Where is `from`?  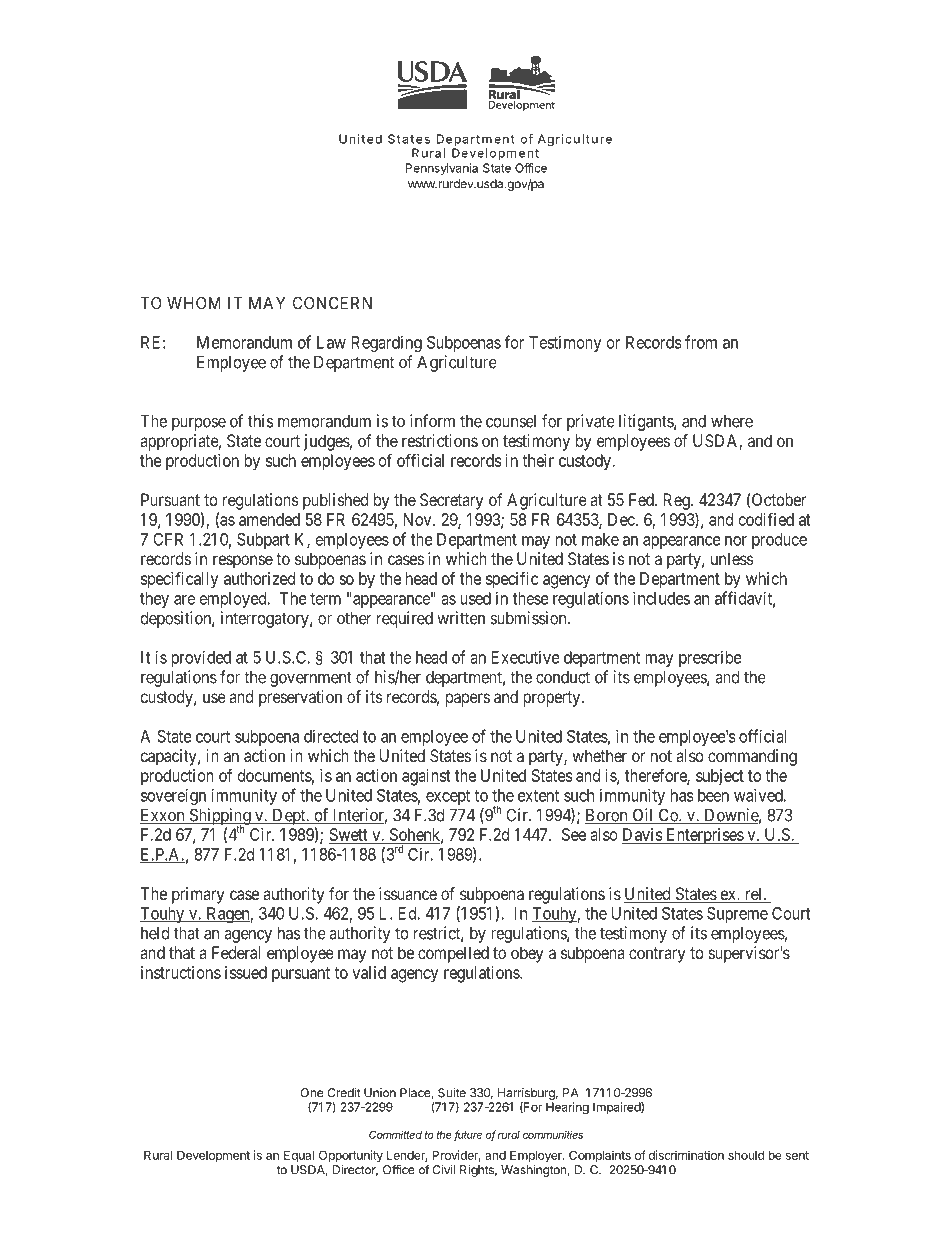 from is located at coordinates (701, 342).
